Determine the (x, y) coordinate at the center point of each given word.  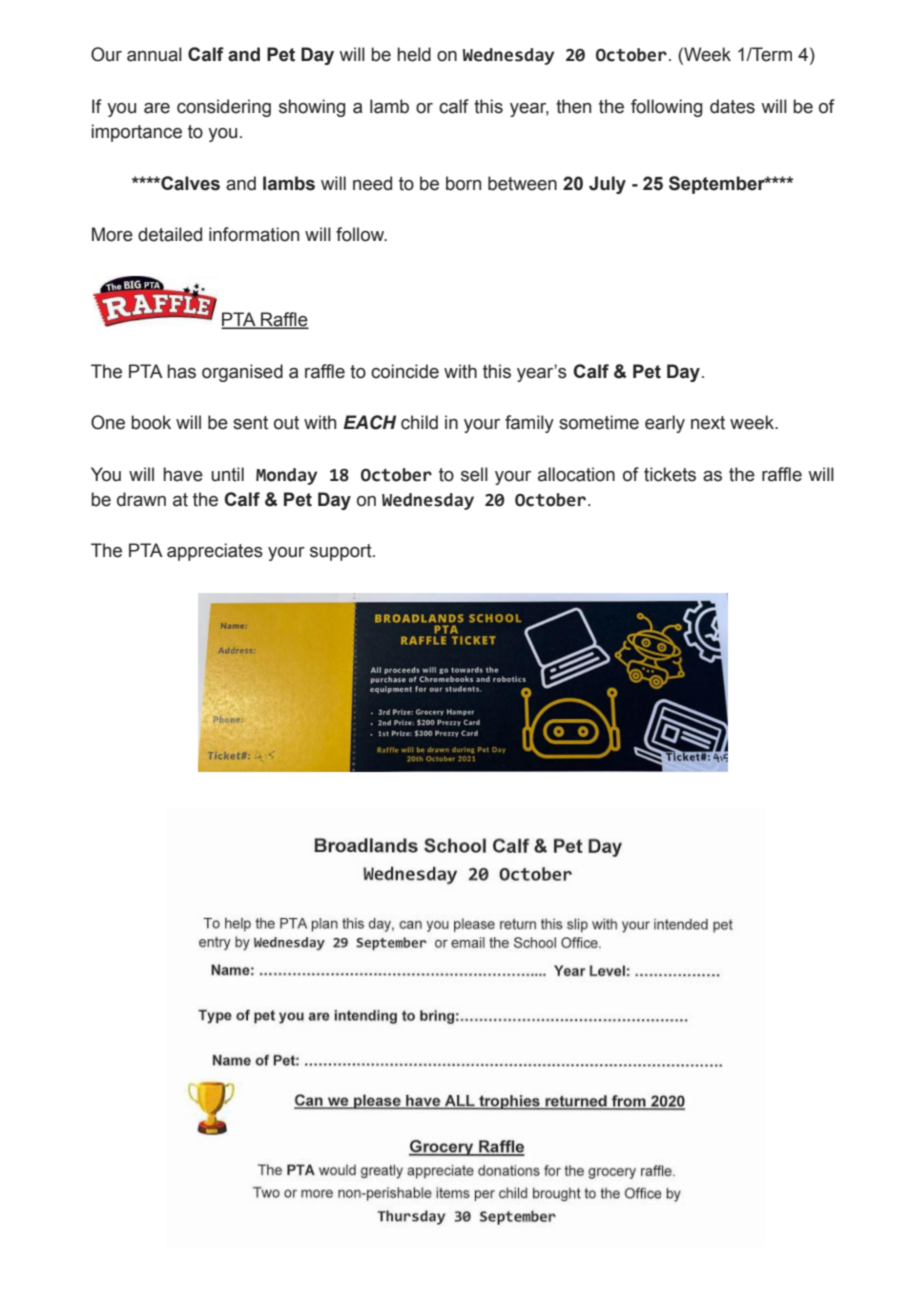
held (414, 54)
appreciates (215, 552)
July (607, 185)
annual (154, 54)
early (665, 424)
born (463, 183)
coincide (405, 371)
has (181, 371)
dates (732, 106)
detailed (170, 234)
